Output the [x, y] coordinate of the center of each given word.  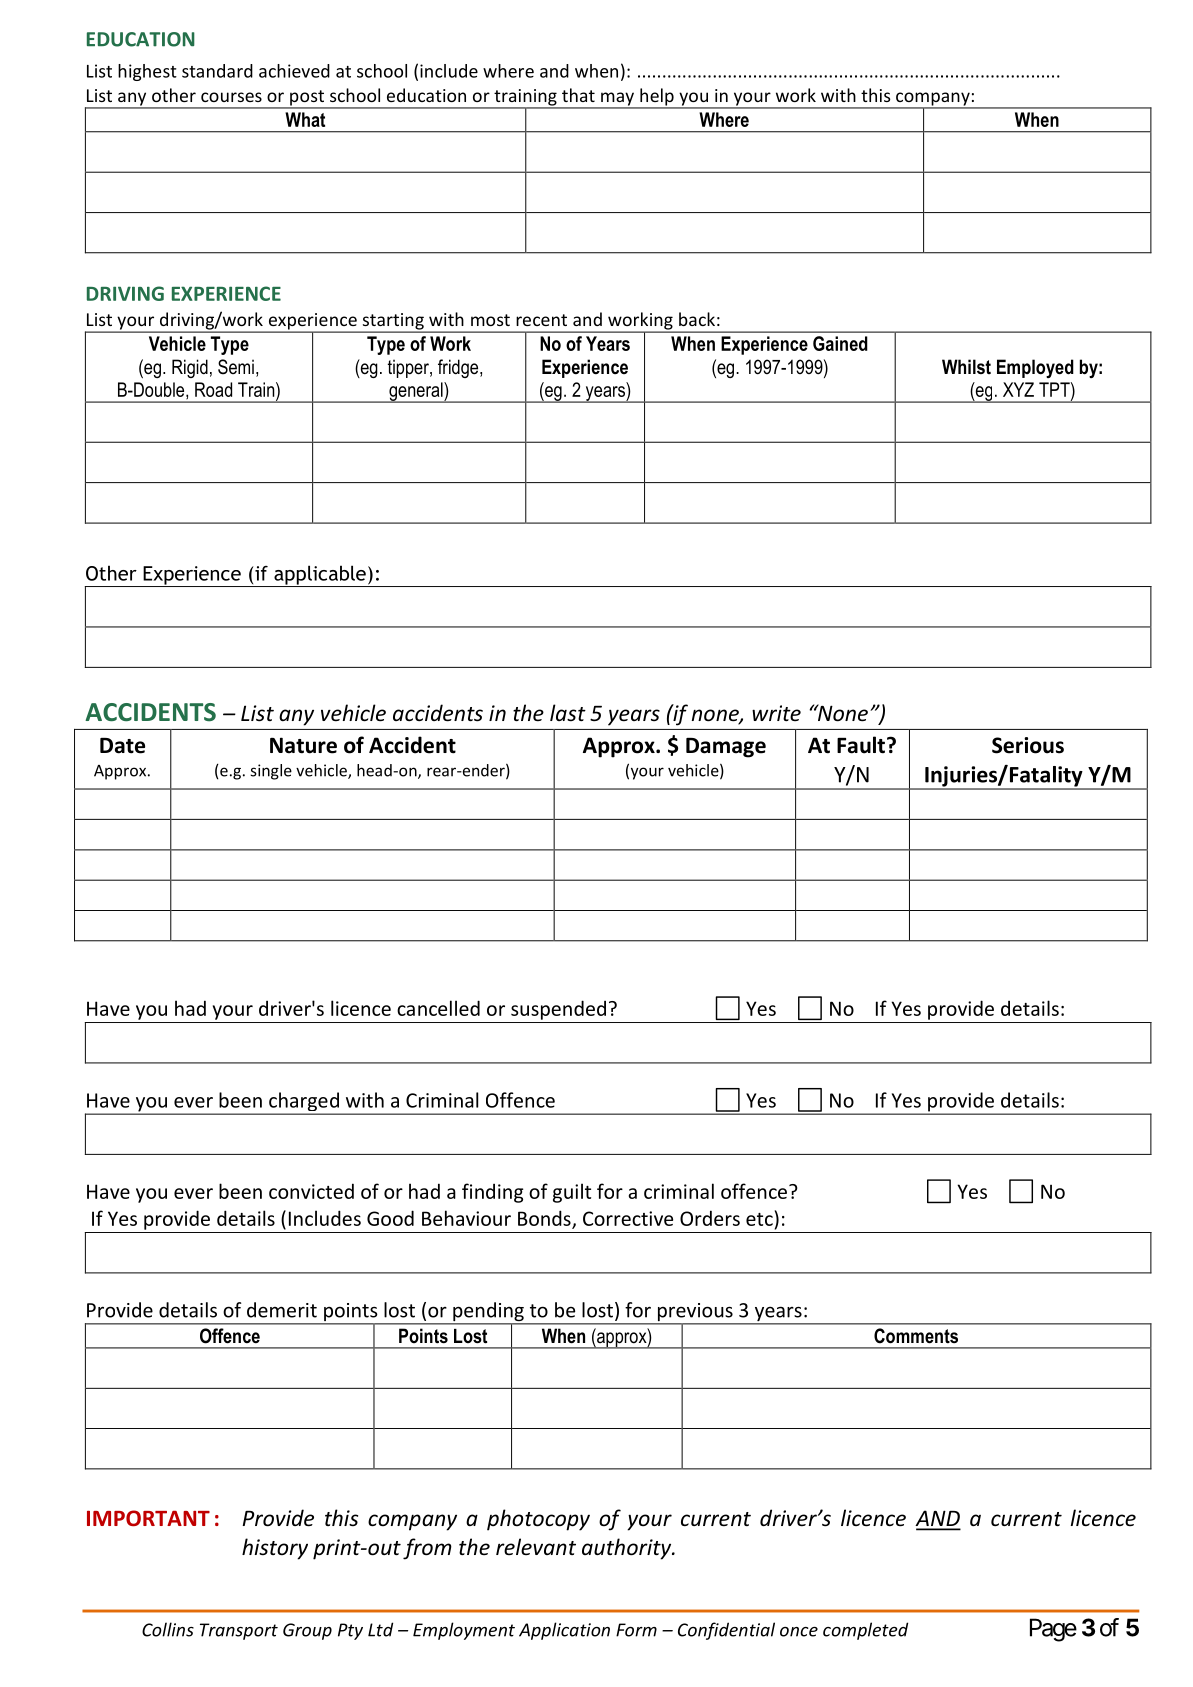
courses [231, 97]
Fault [862, 745]
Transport [239, 1631]
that [578, 95]
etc [760, 1218]
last [568, 713]
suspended [558, 1010]
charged [304, 1103]
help [657, 98]
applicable [320, 576]
